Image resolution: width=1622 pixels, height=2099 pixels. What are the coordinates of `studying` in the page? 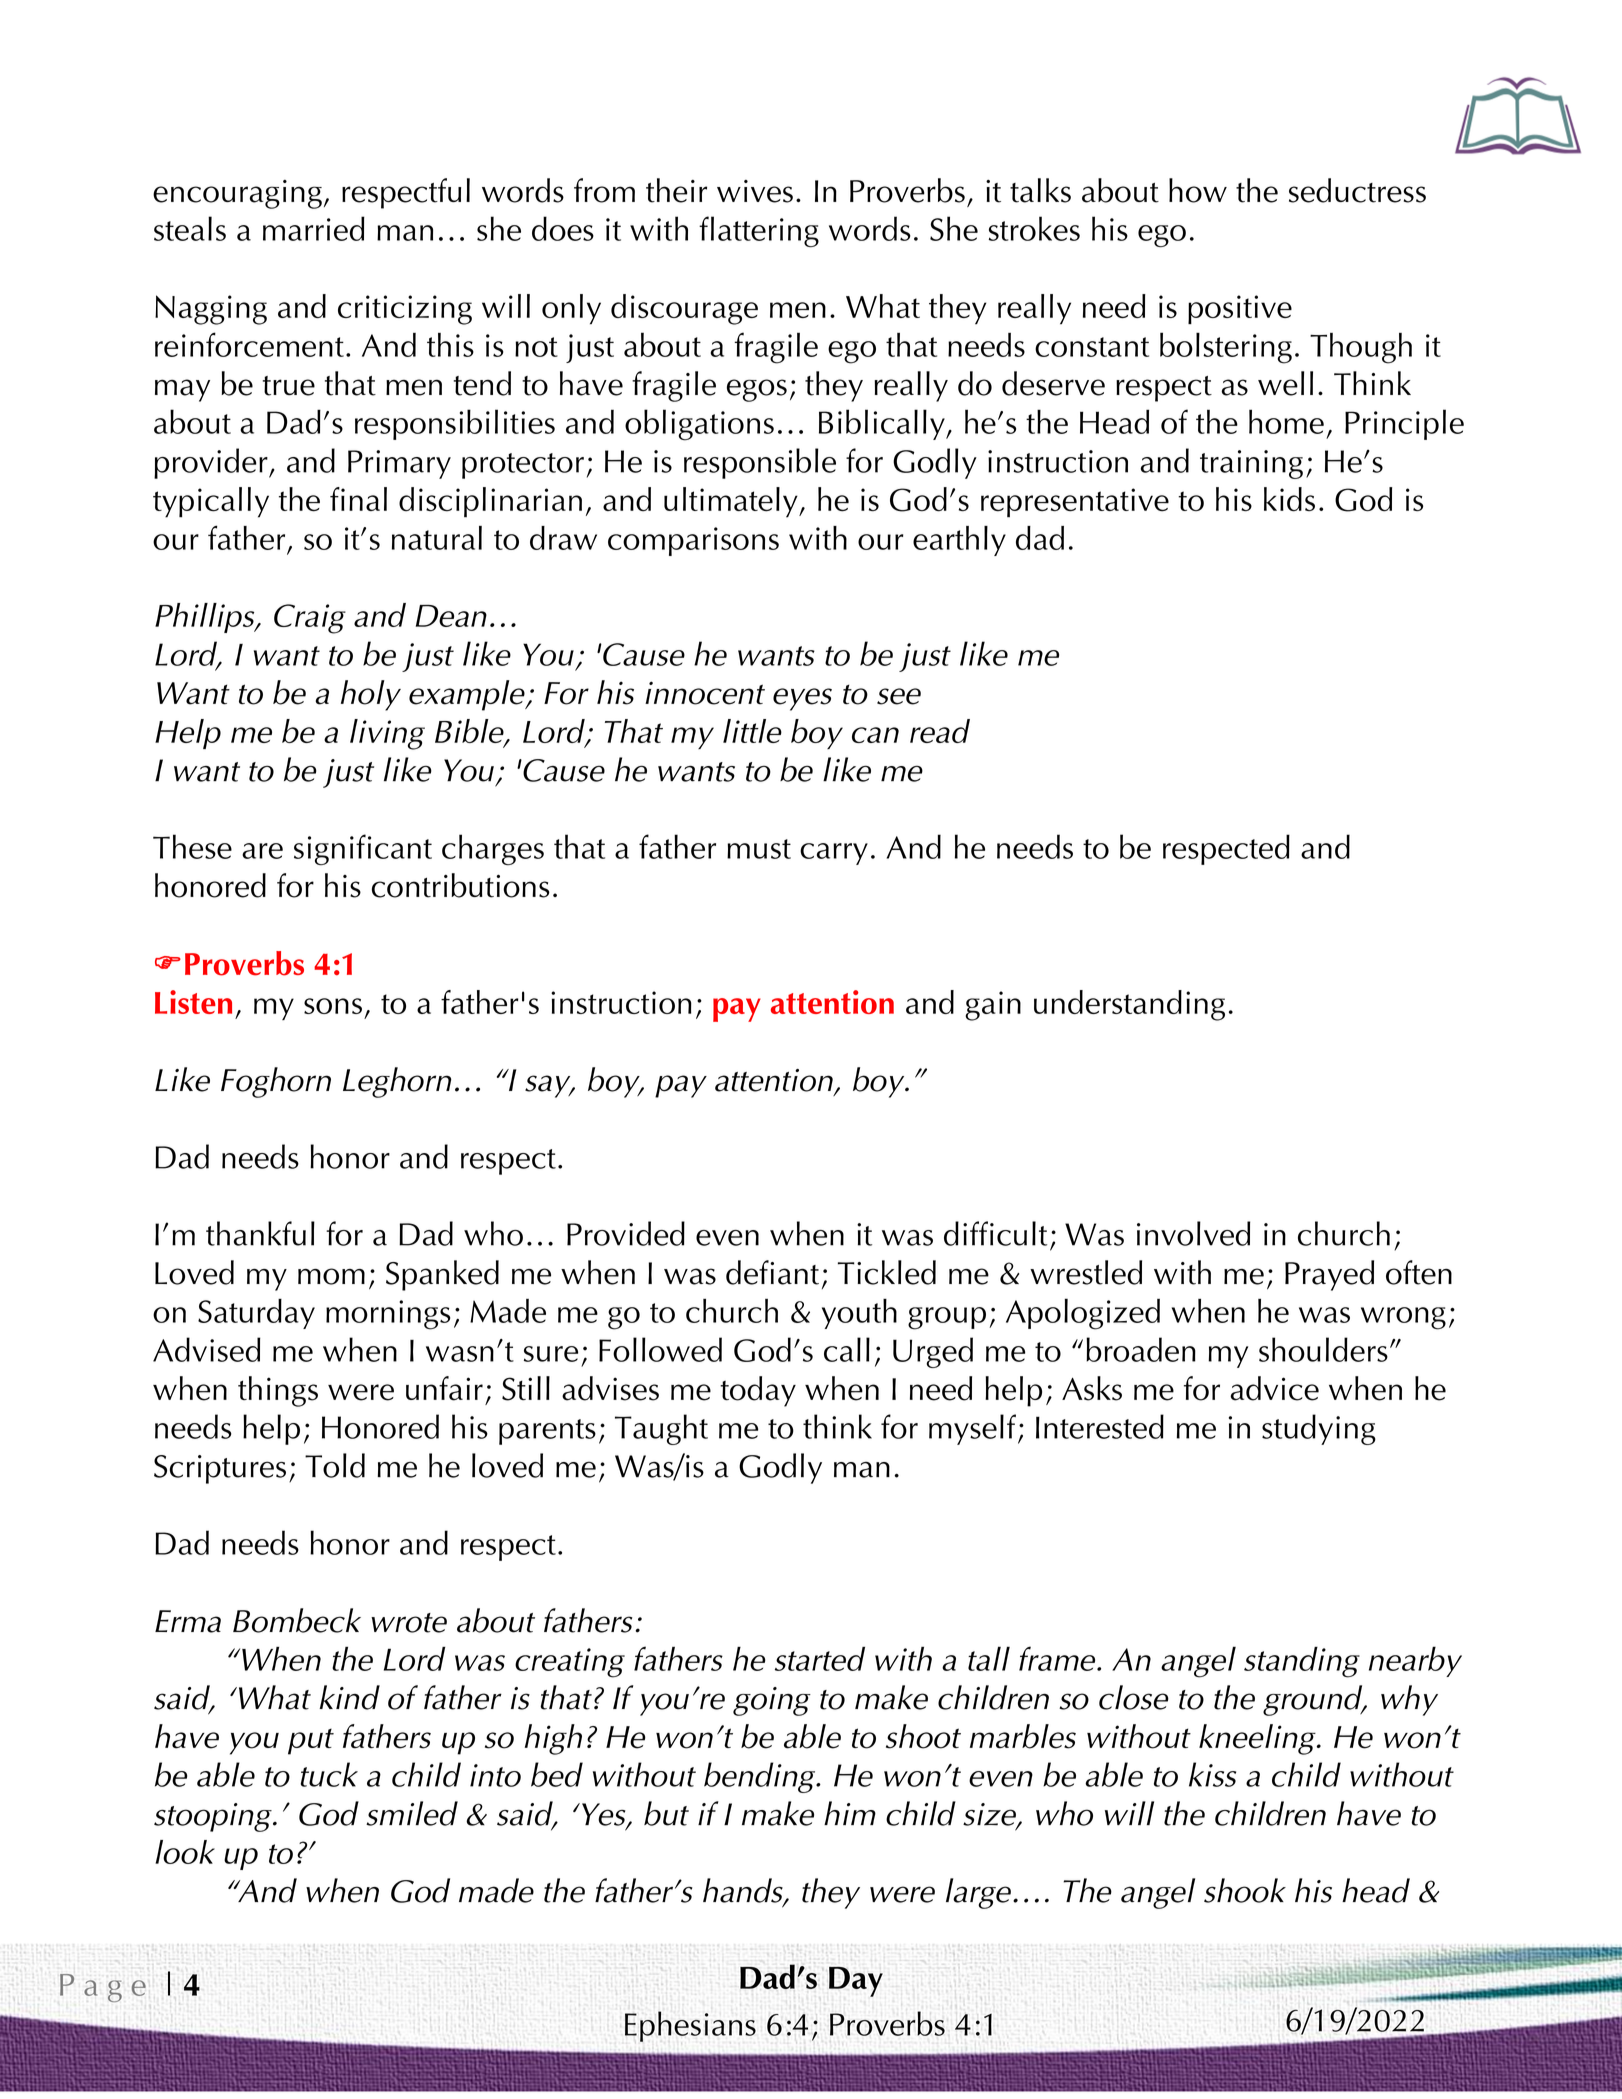 It's located at (1319, 1429).
